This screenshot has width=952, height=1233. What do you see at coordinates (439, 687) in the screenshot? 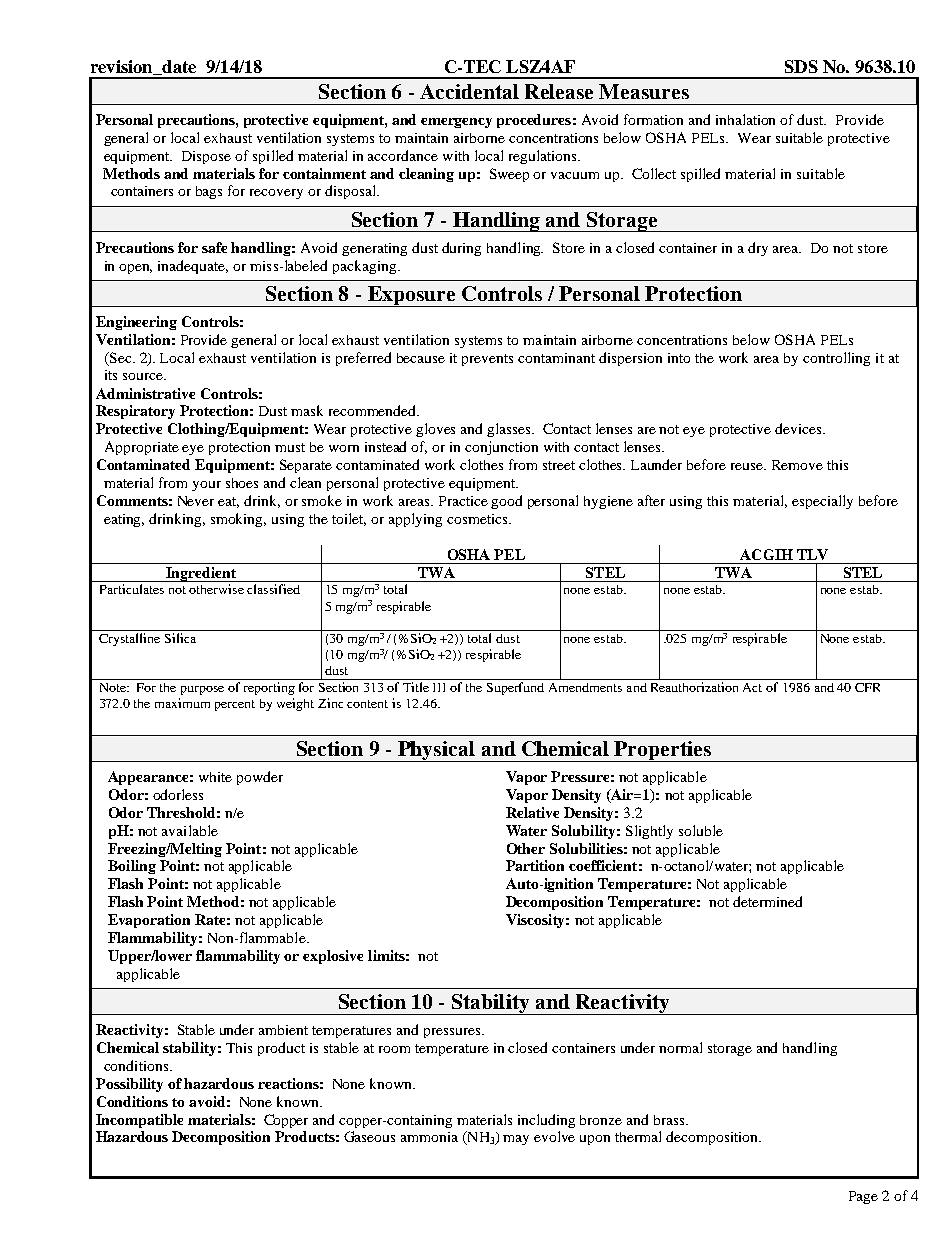
I see `III` at bounding box center [439, 687].
